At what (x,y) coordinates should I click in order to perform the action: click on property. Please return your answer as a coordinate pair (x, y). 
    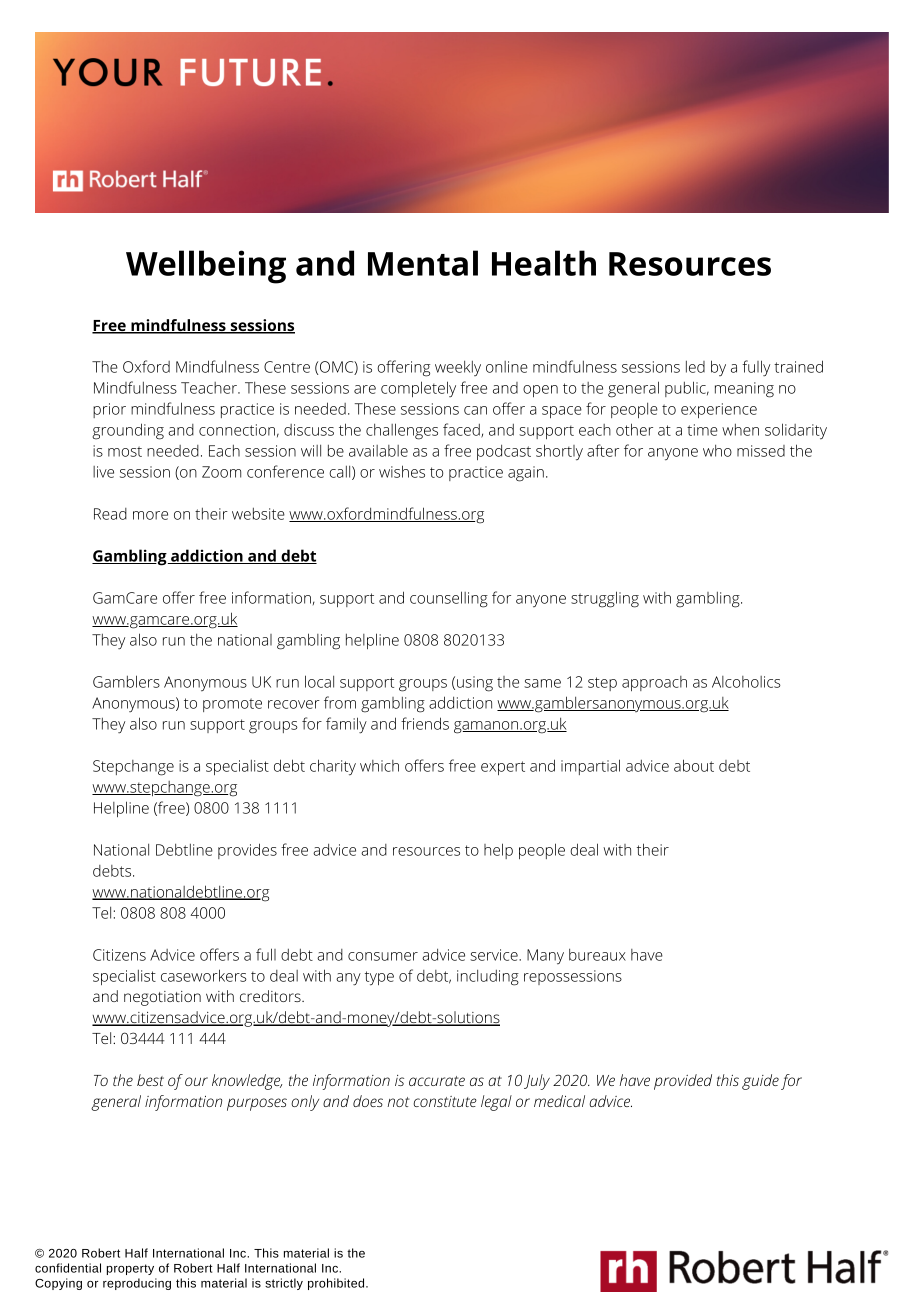
    Looking at the image, I should click on (130, 1269).
